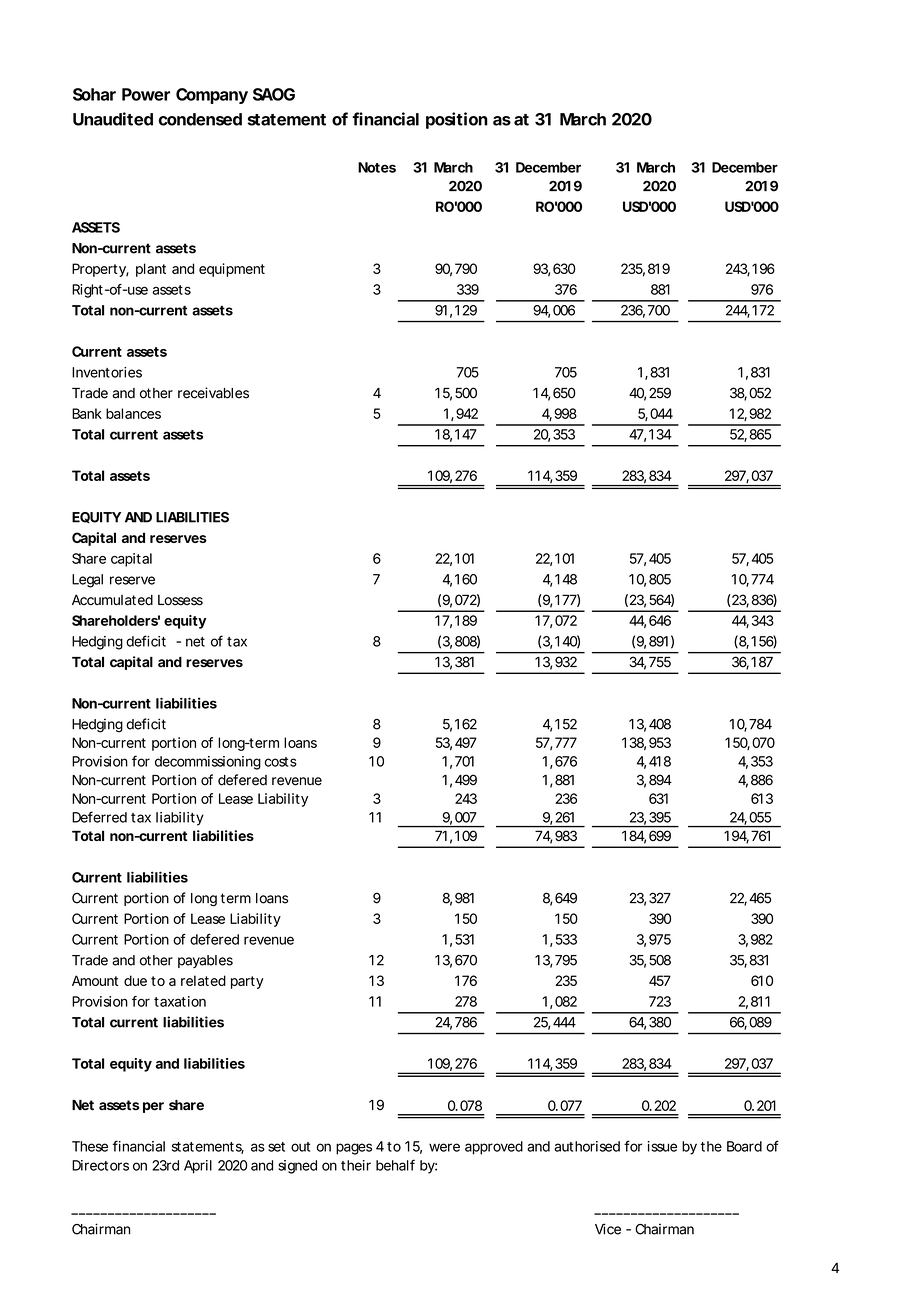  Describe the element at coordinates (208, 763) in the screenshot. I see `decommissioning` at that location.
